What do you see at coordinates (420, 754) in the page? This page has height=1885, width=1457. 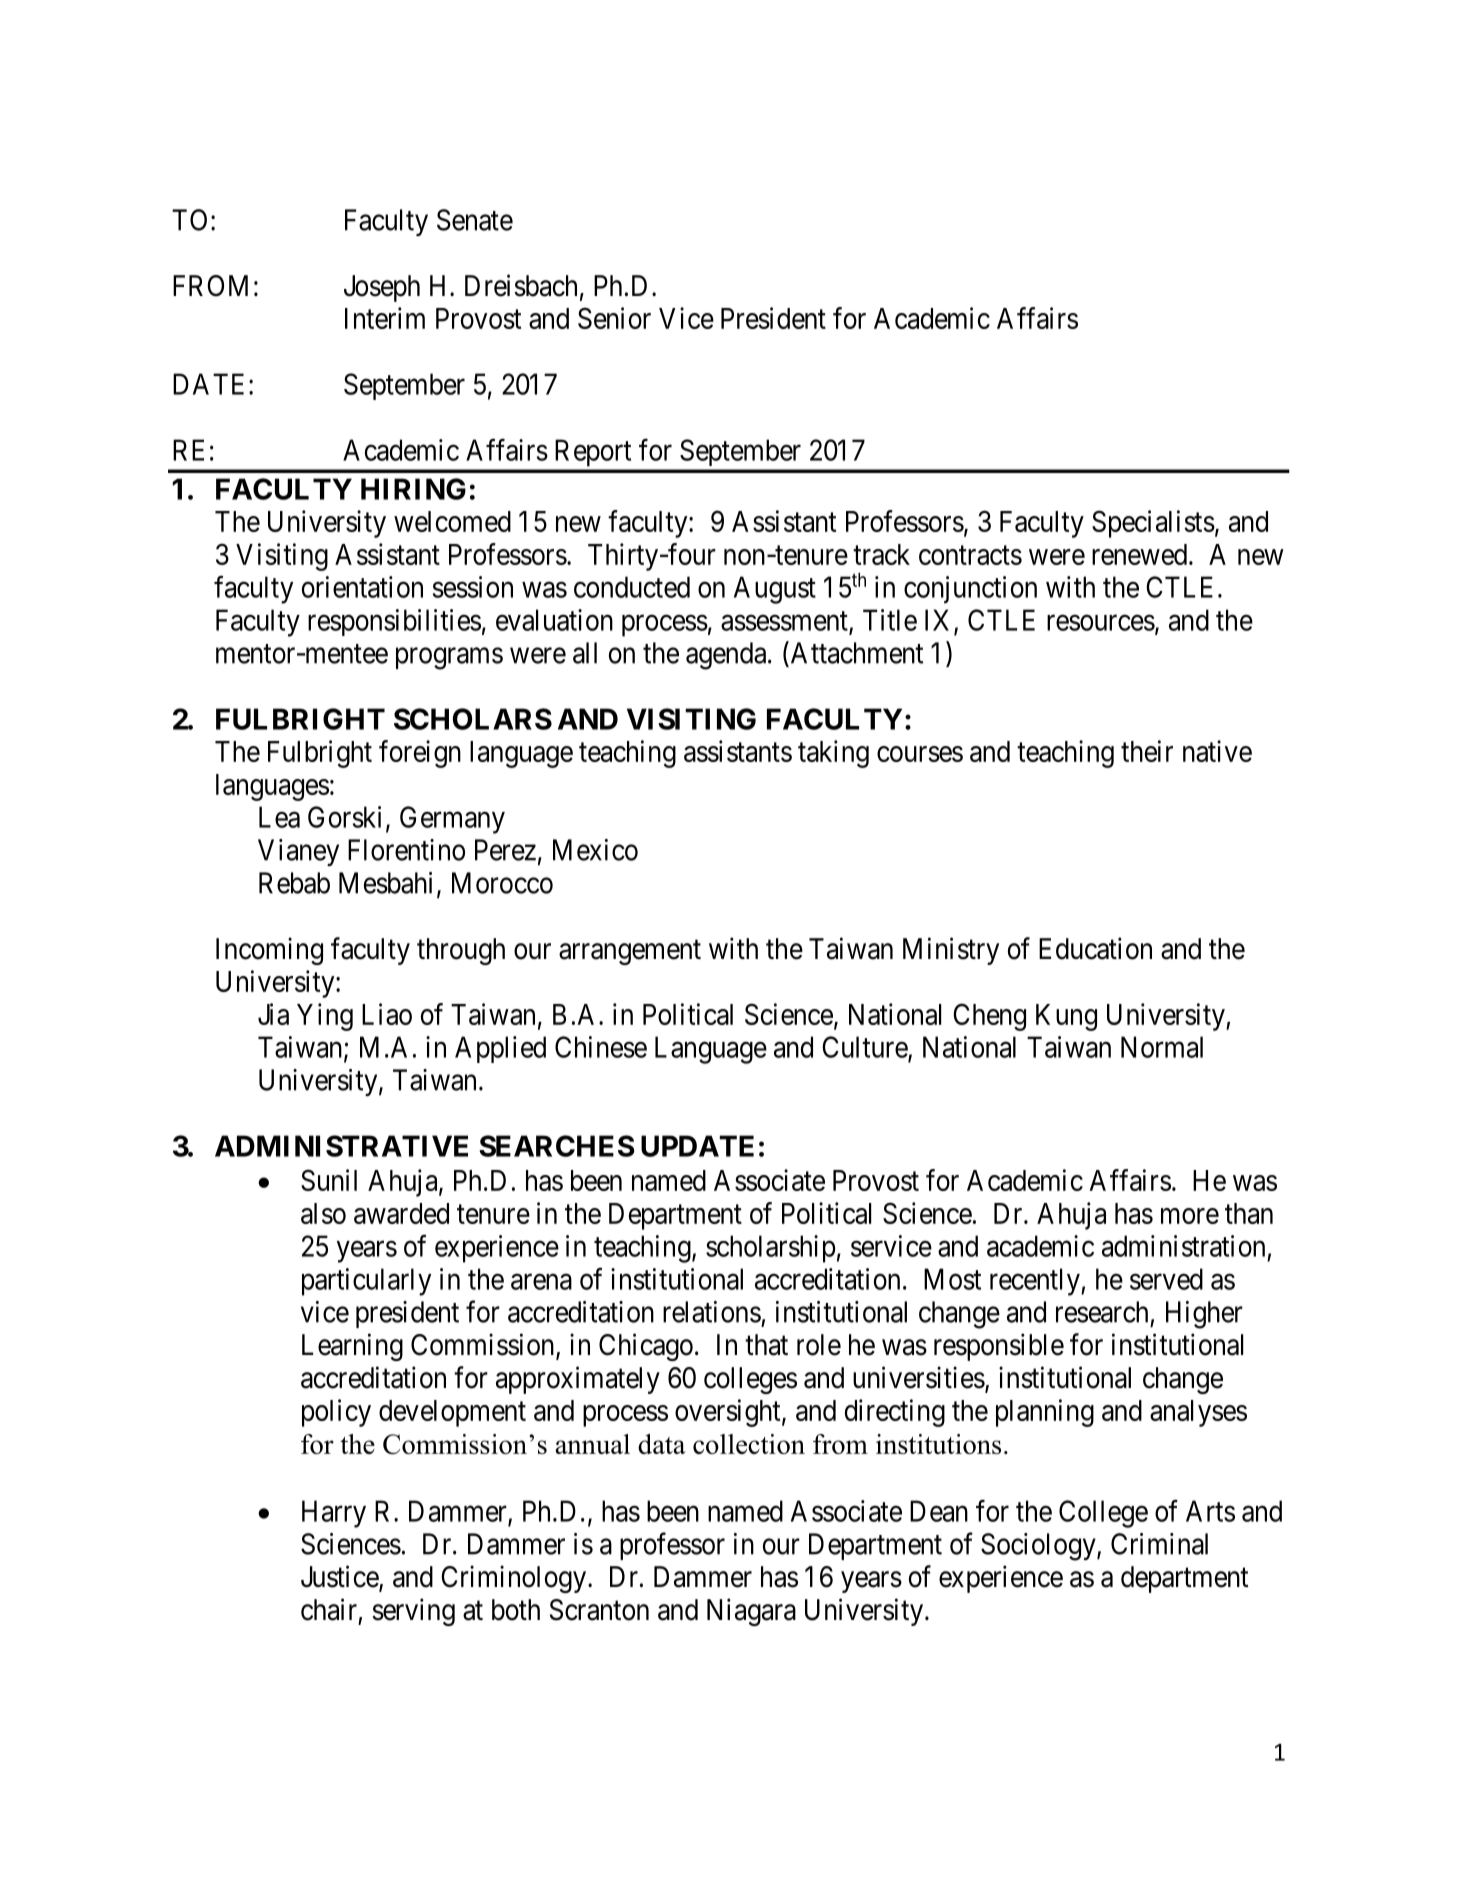 I see `foreign` at bounding box center [420, 754].
